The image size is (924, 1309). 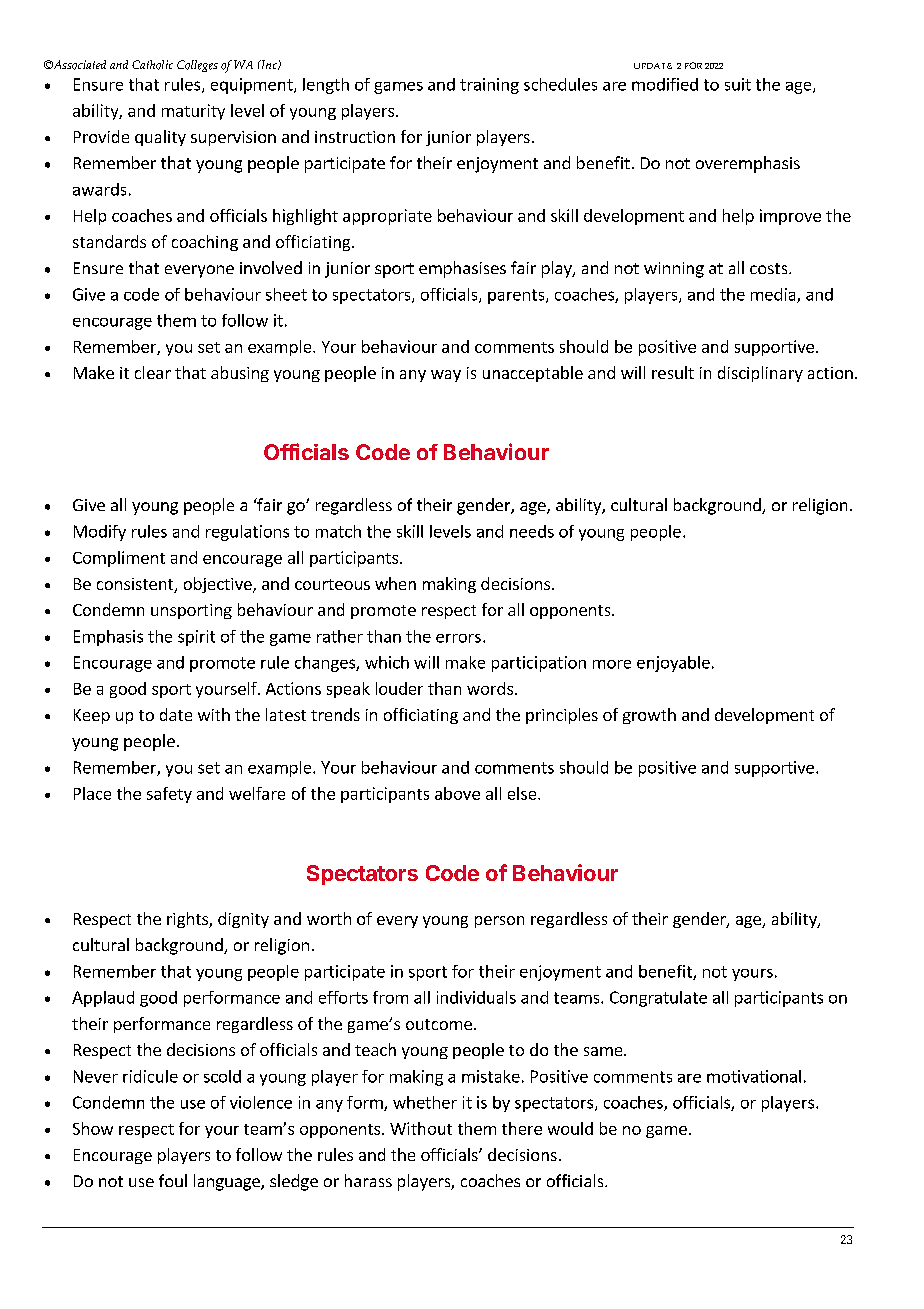 I want to click on foul, so click(x=173, y=1180).
